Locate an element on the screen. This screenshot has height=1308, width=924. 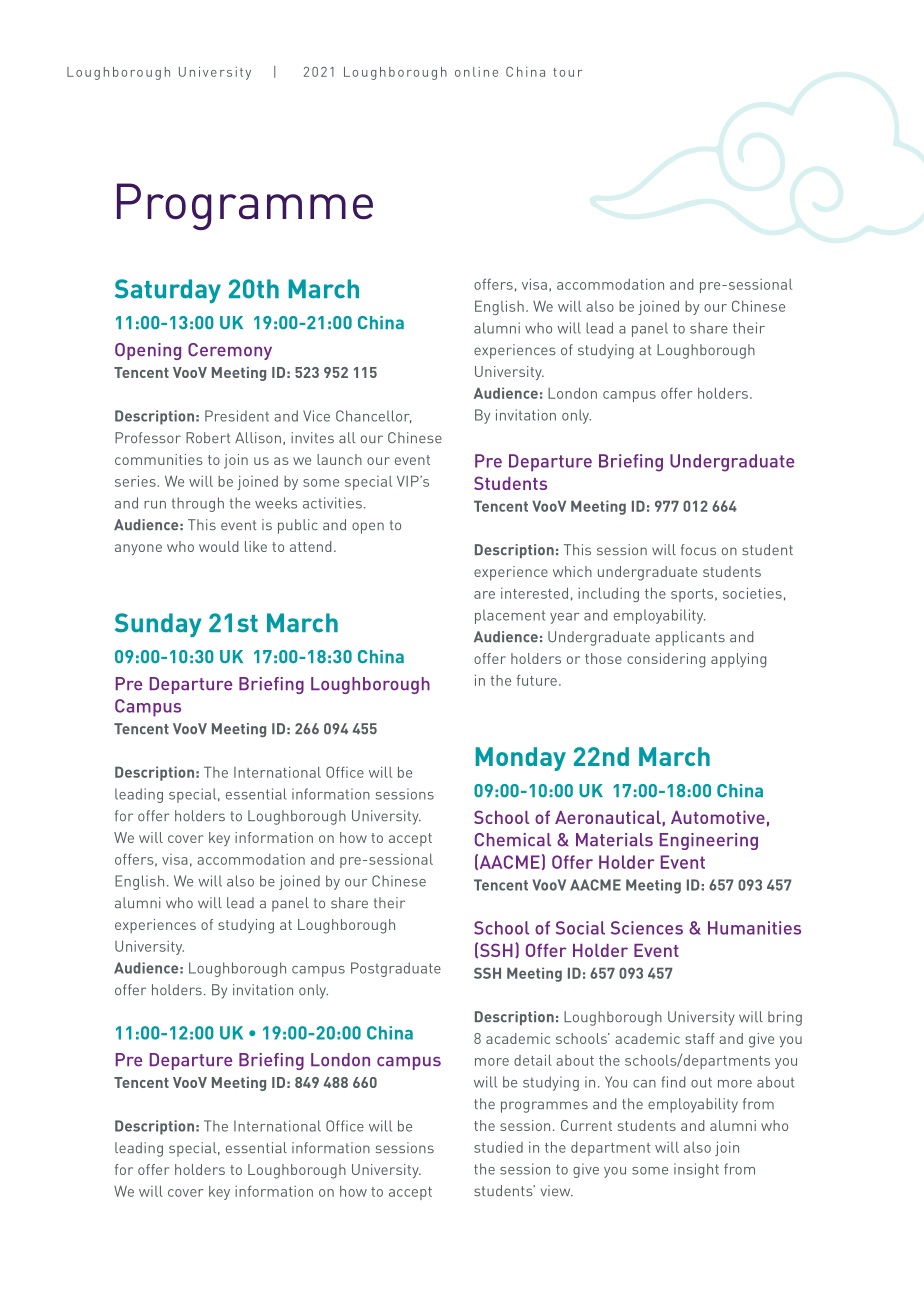
studied is located at coordinates (498, 1147).
